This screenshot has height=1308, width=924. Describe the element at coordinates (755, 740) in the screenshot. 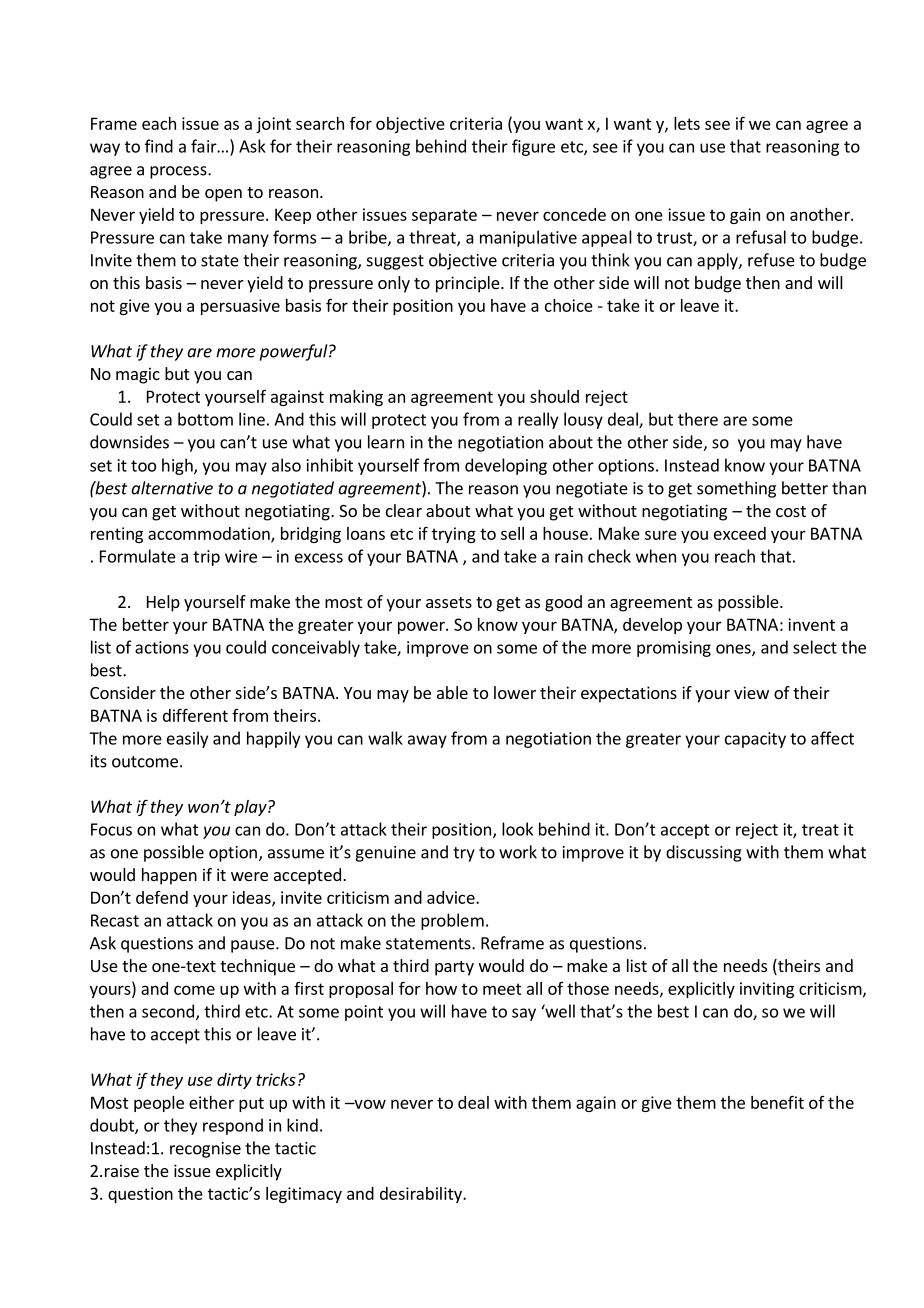

I see `capacity` at that location.
